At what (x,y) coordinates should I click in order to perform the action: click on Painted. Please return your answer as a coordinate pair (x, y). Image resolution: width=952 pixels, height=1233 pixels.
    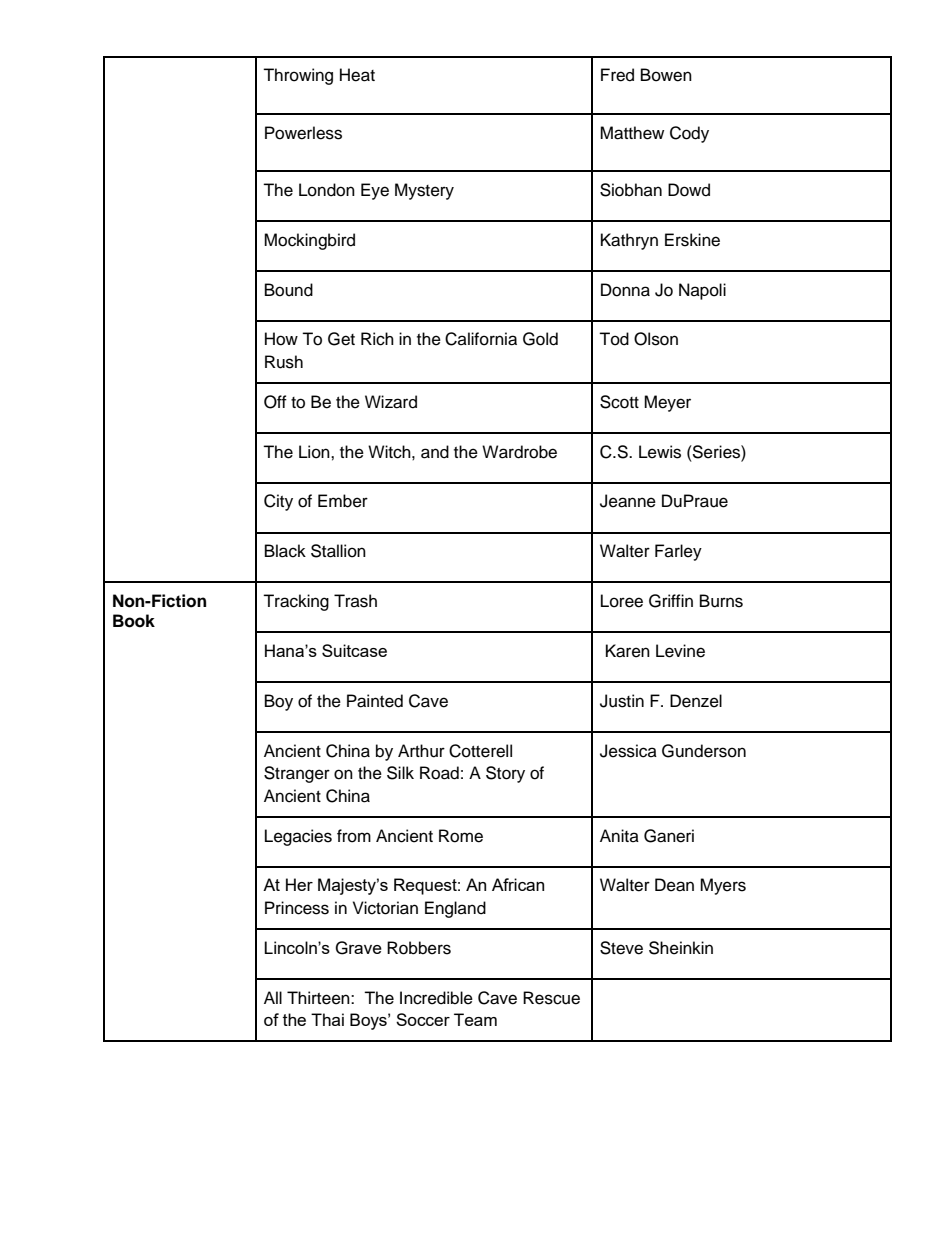
    Looking at the image, I should click on (375, 701).
